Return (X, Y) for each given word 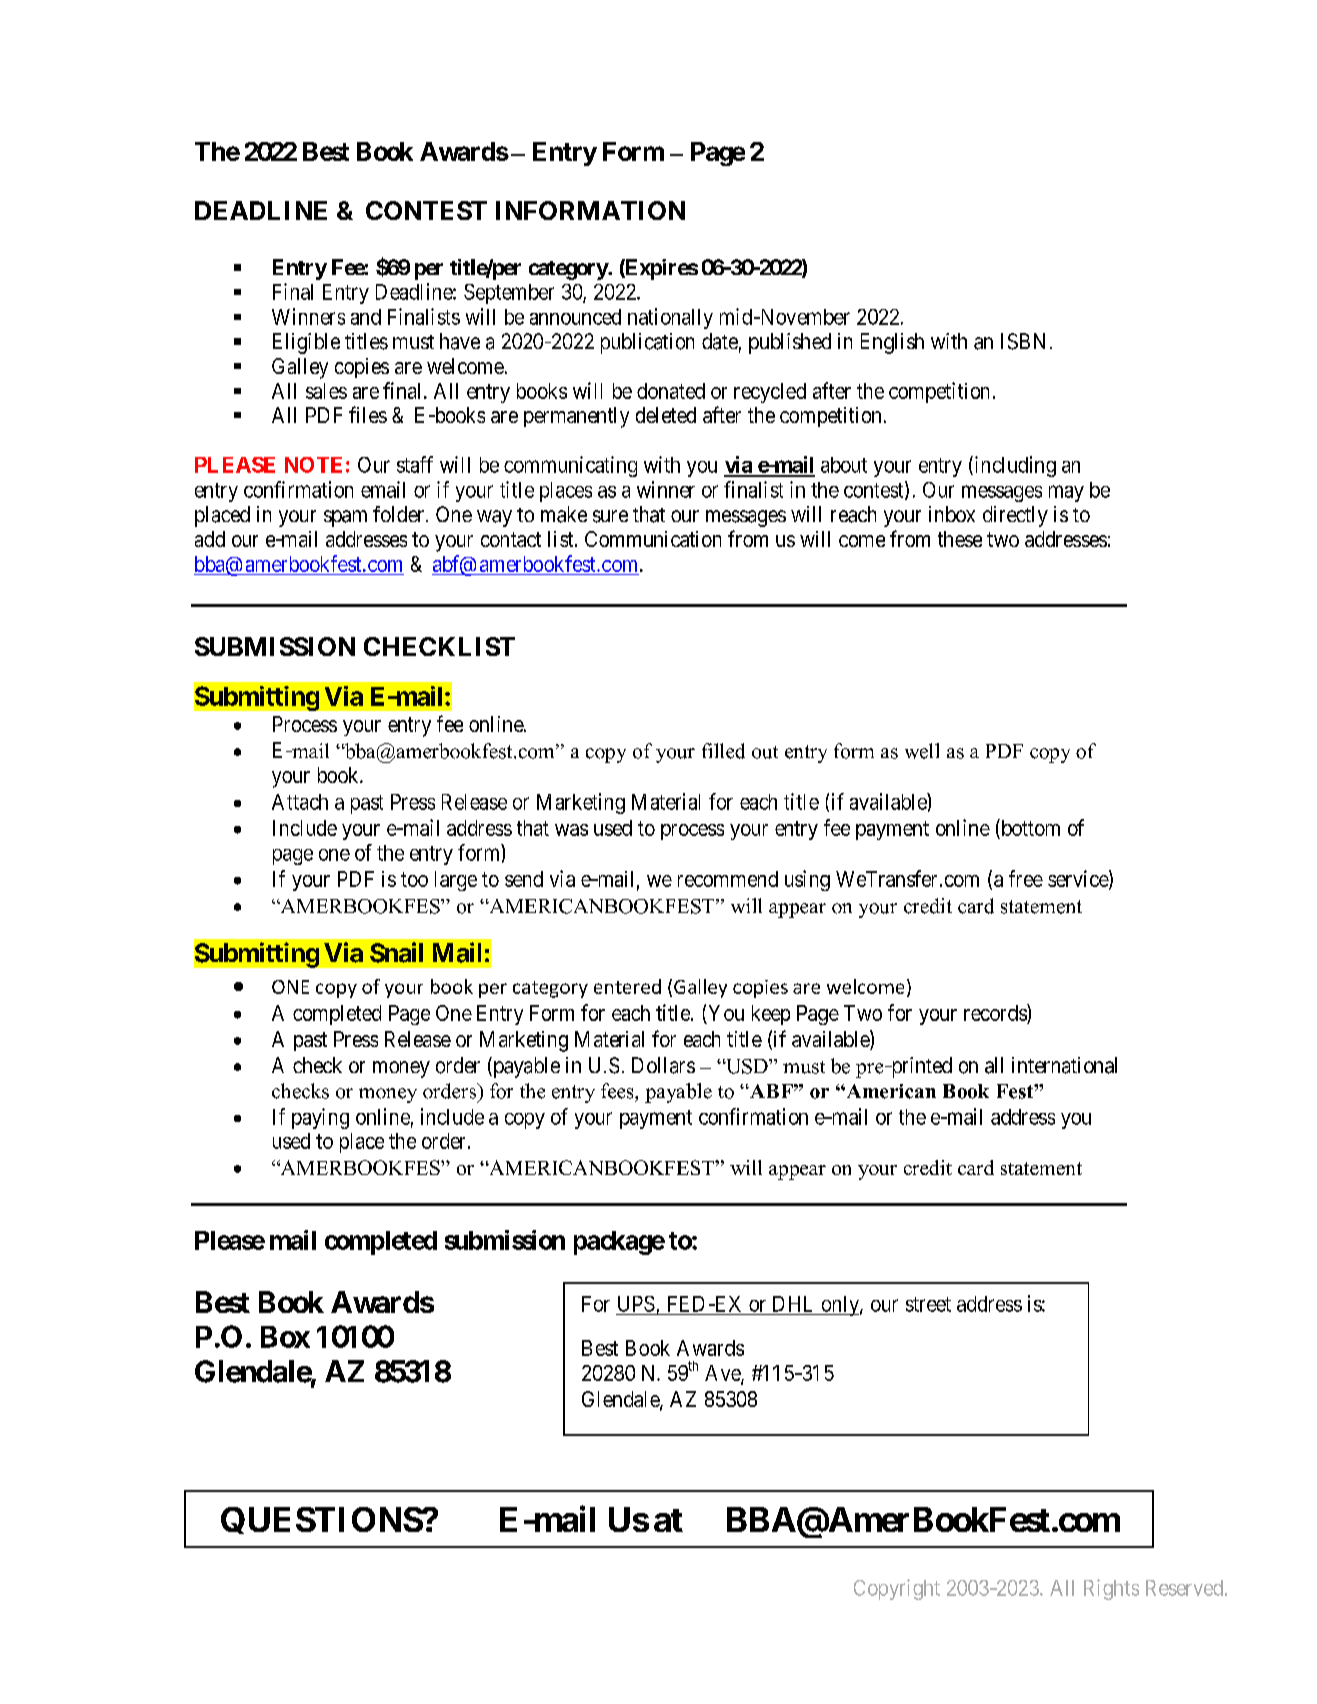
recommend (728, 879)
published (790, 343)
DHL (792, 1304)
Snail (396, 952)
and (366, 317)
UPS (636, 1304)
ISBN (1023, 341)
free (1026, 878)
